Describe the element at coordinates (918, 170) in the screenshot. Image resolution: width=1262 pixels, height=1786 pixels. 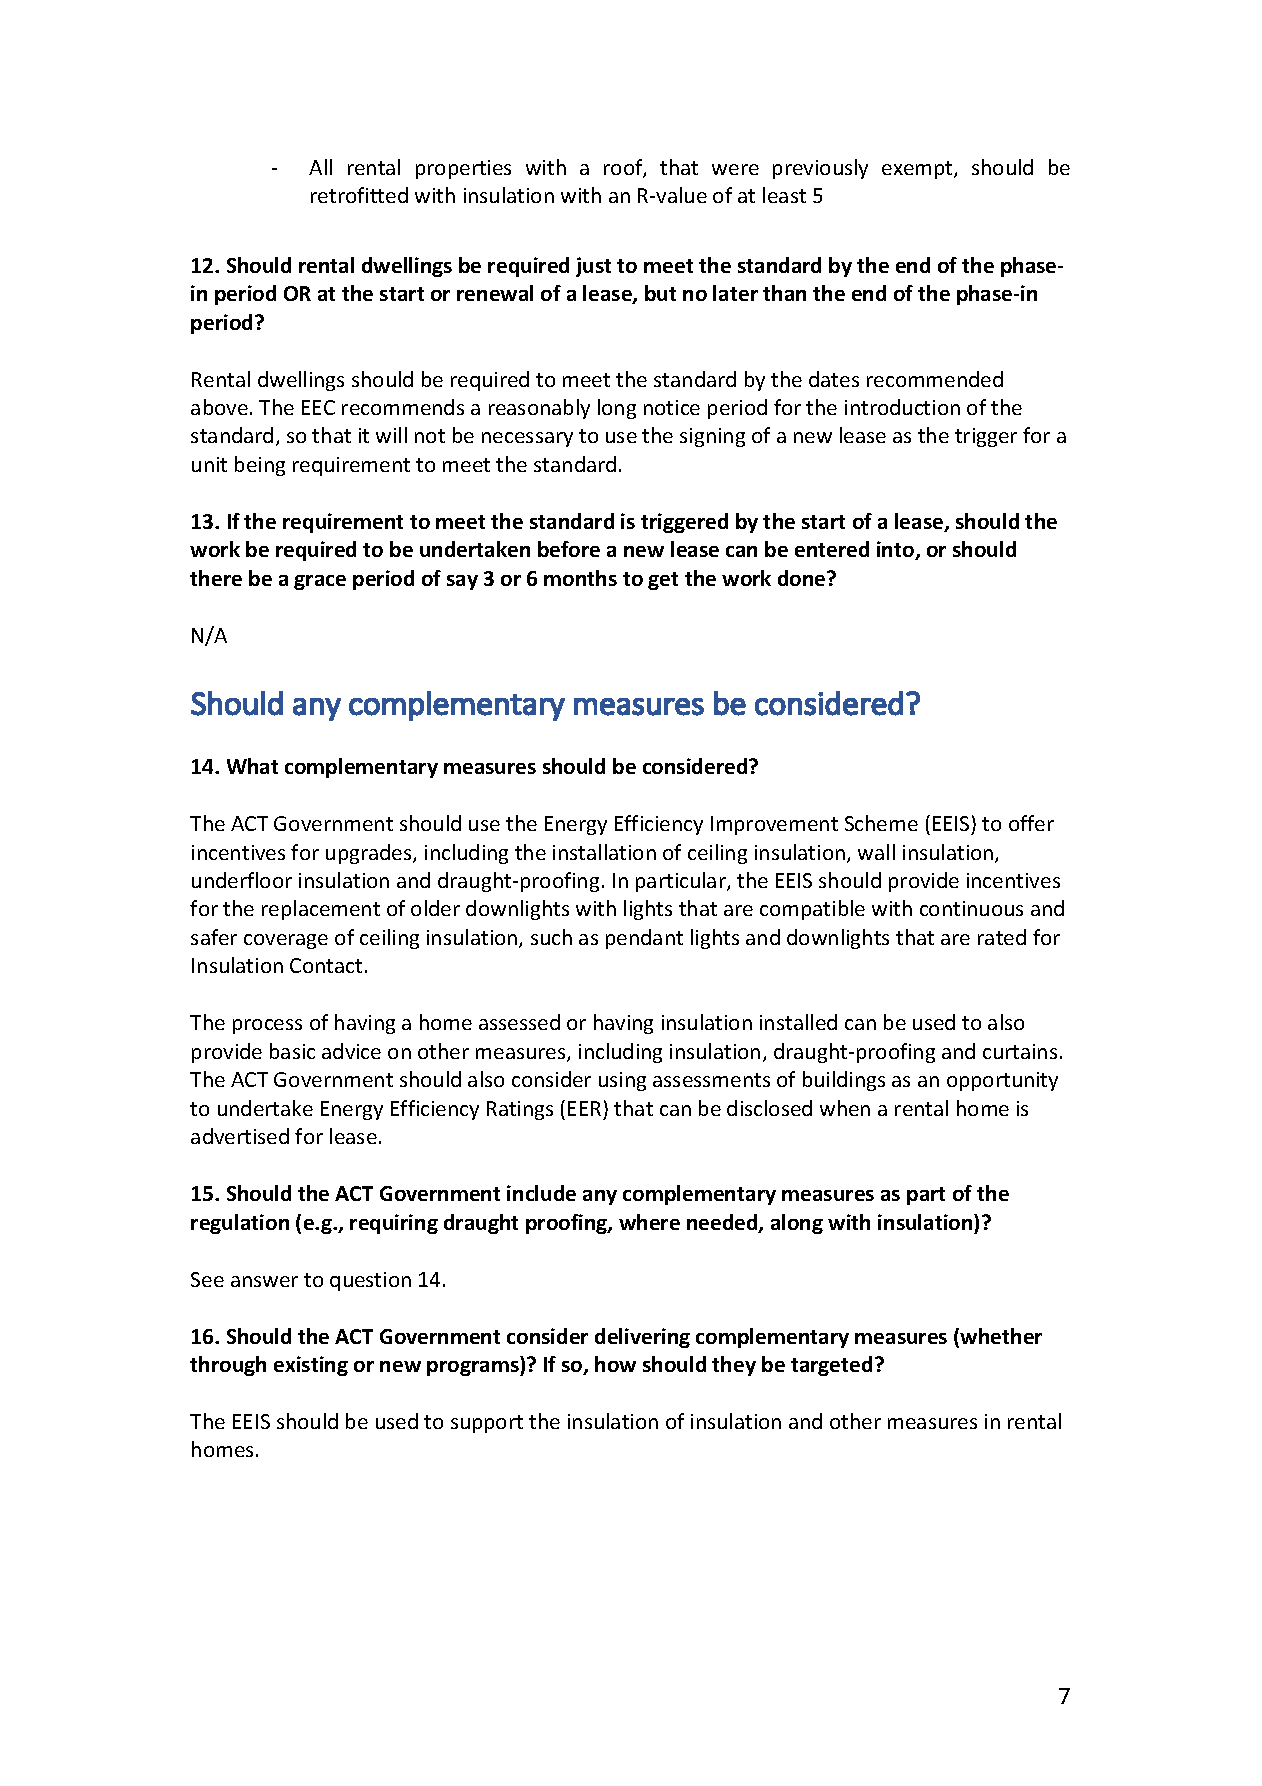
I see `exempt` at that location.
